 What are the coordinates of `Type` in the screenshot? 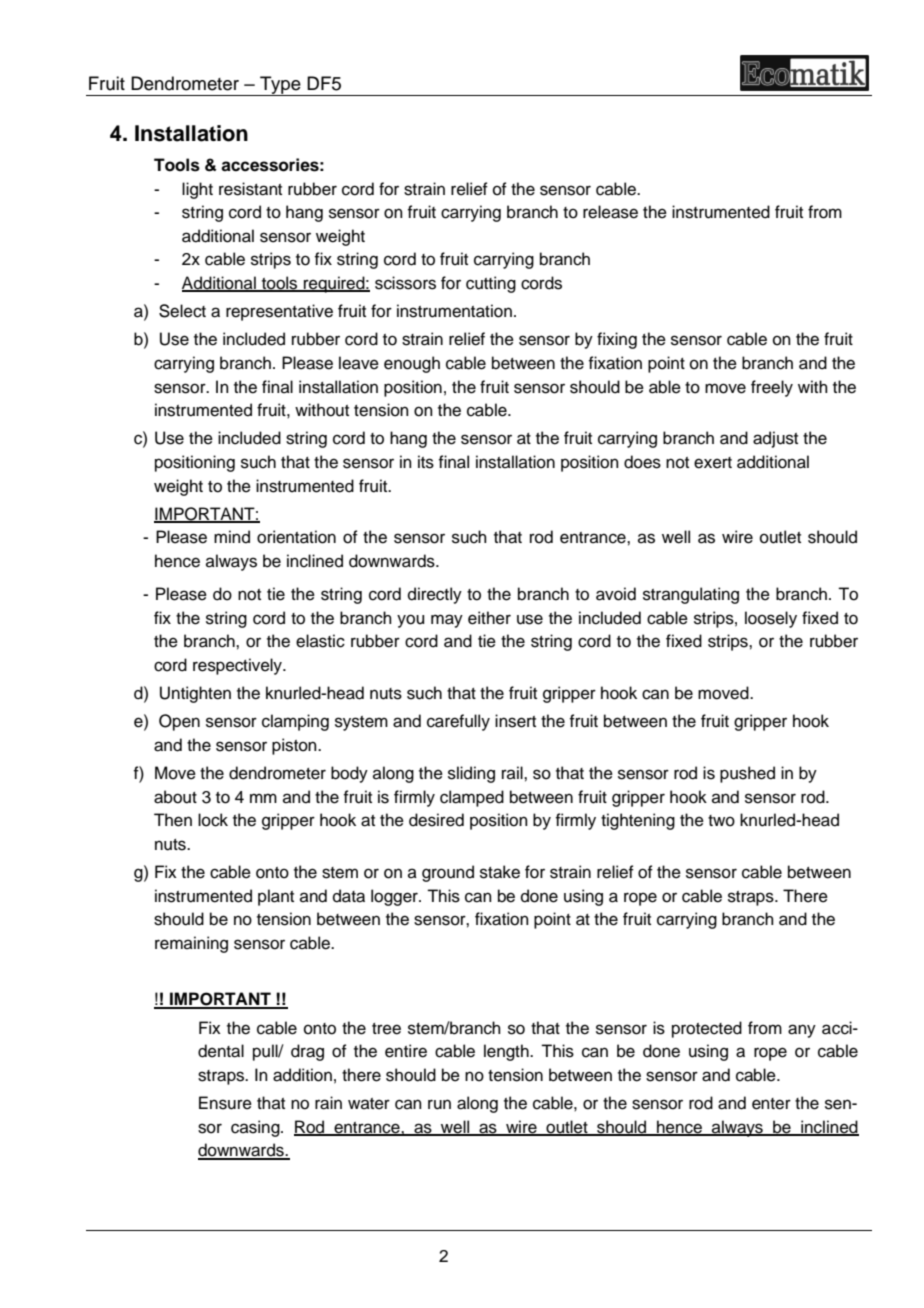 It's located at (280, 86).
